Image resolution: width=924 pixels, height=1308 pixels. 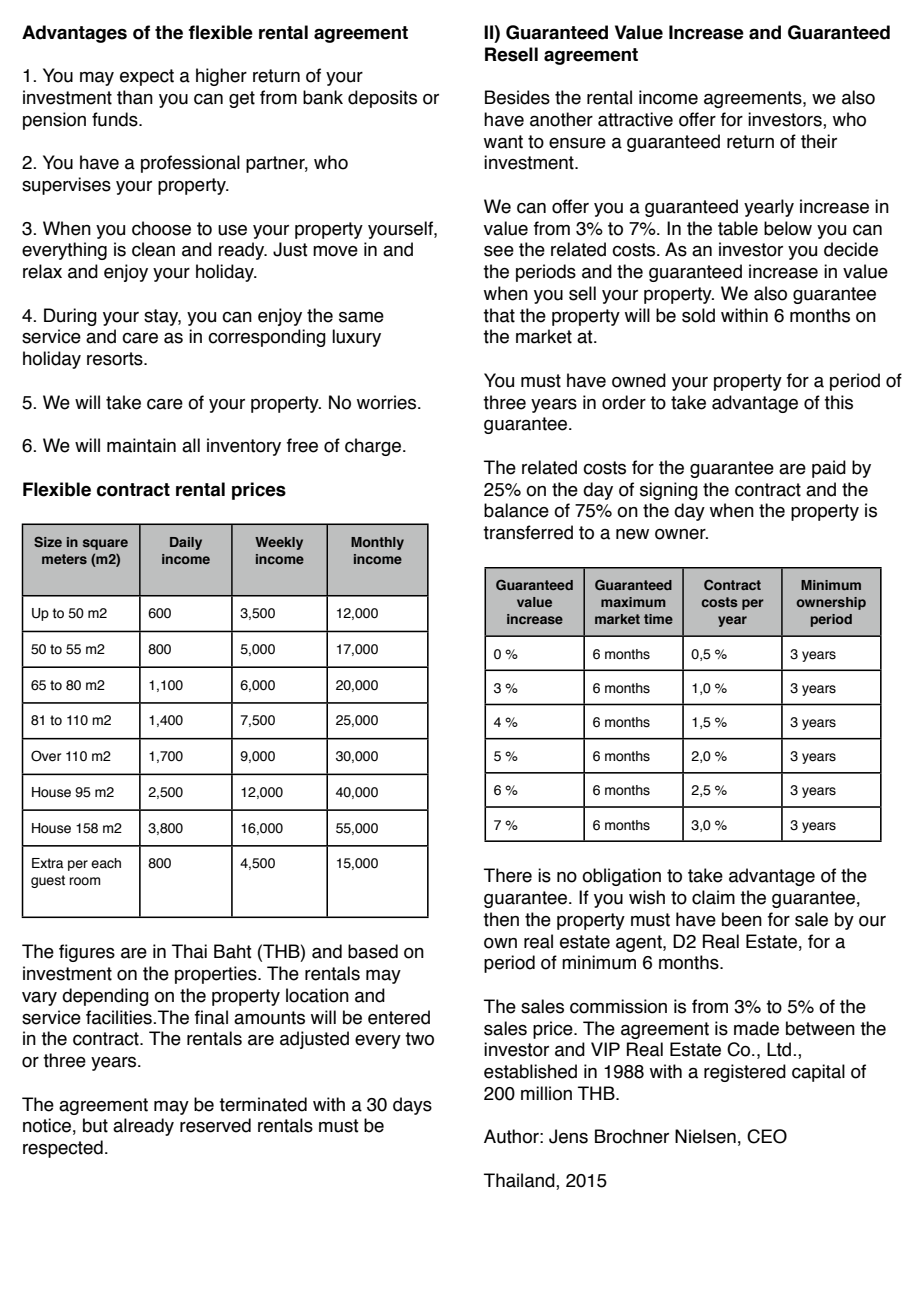 I want to click on than, so click(x=135, y=97).
